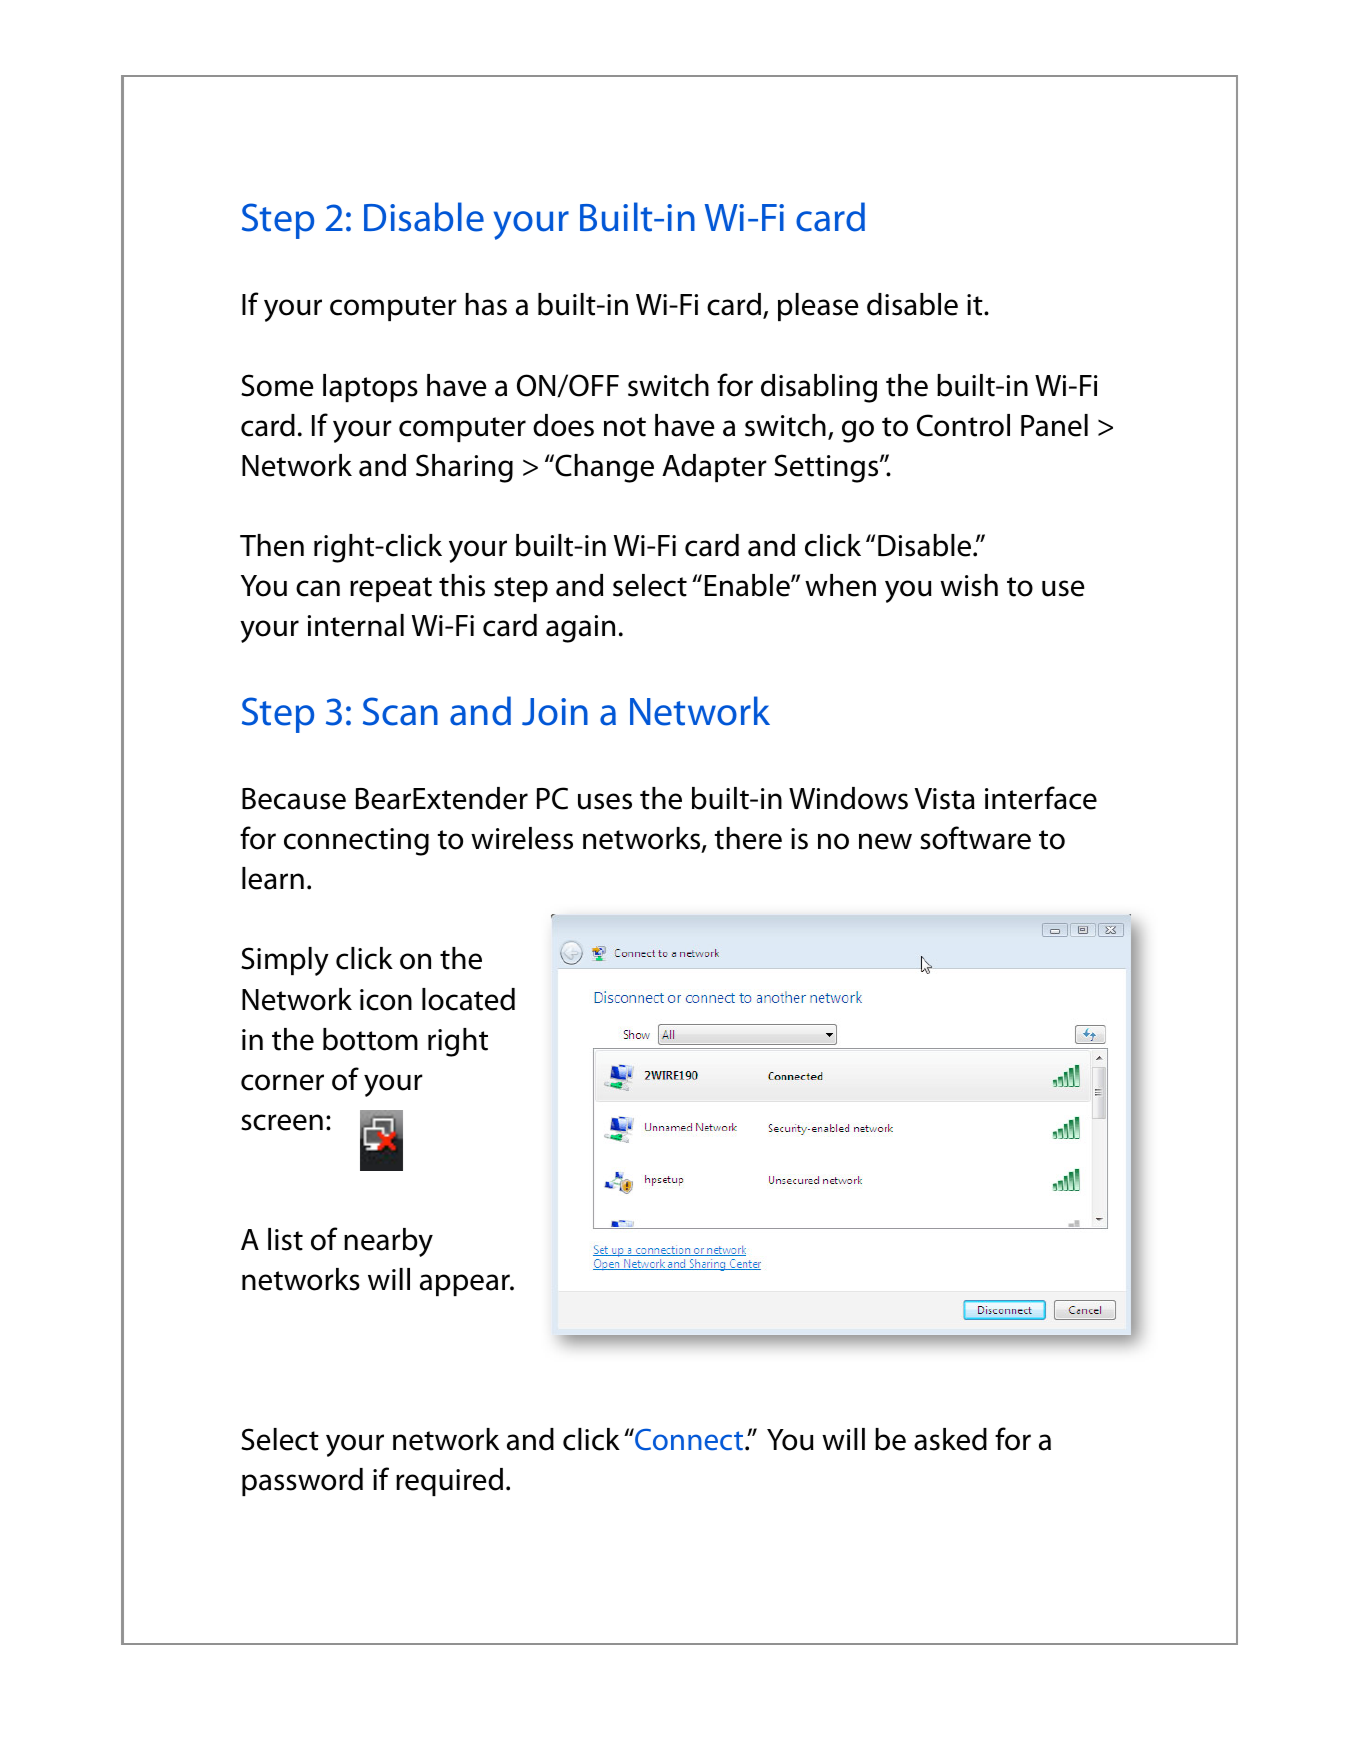 Image resolution: width=1362 pixels, height=1762 pixels. What do you see at coordinates (449, 1482) in the image?
I see `required` at bounding box center [449, 1482].
